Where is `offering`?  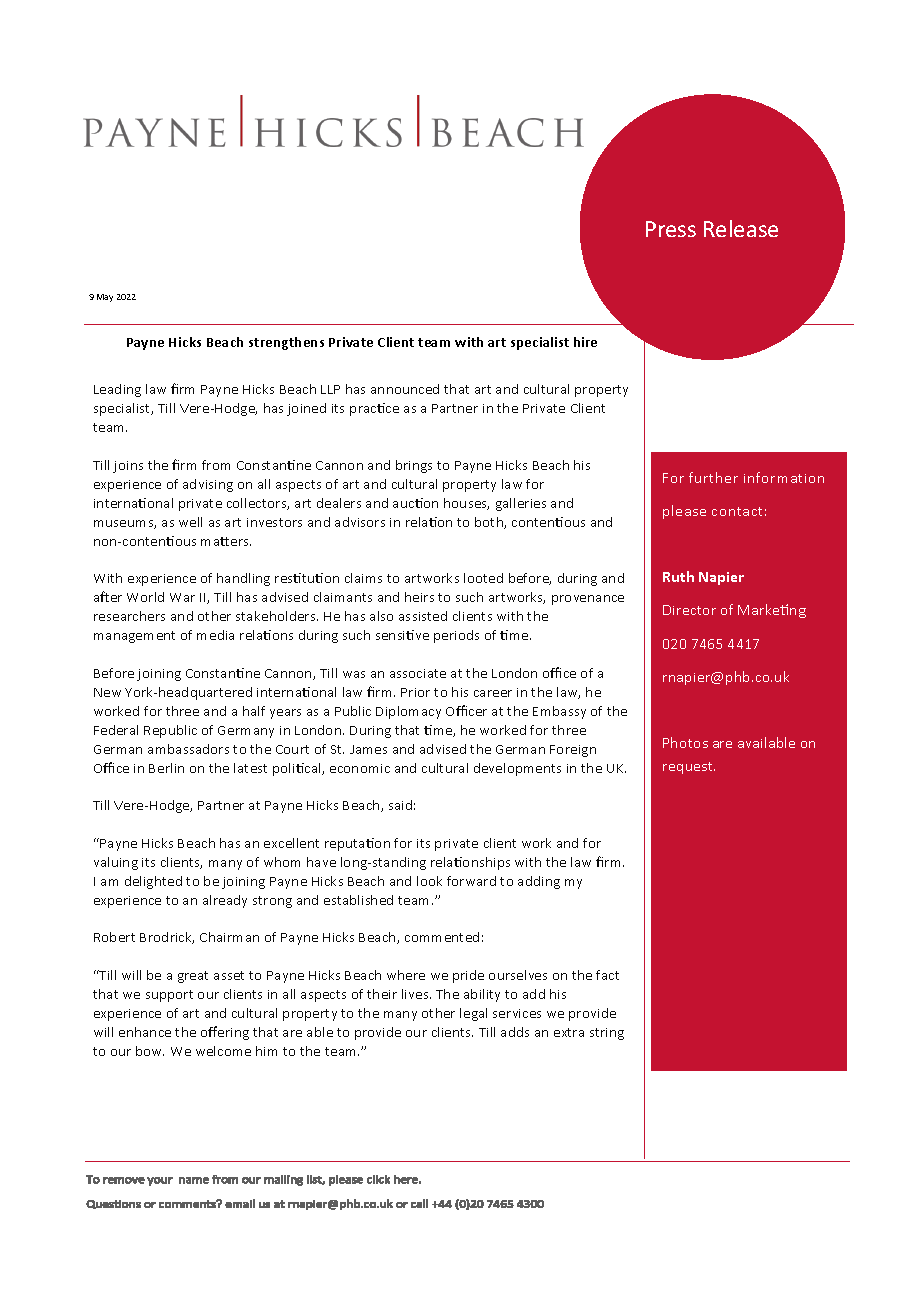
offering is located at coordinates (225, 1033).
